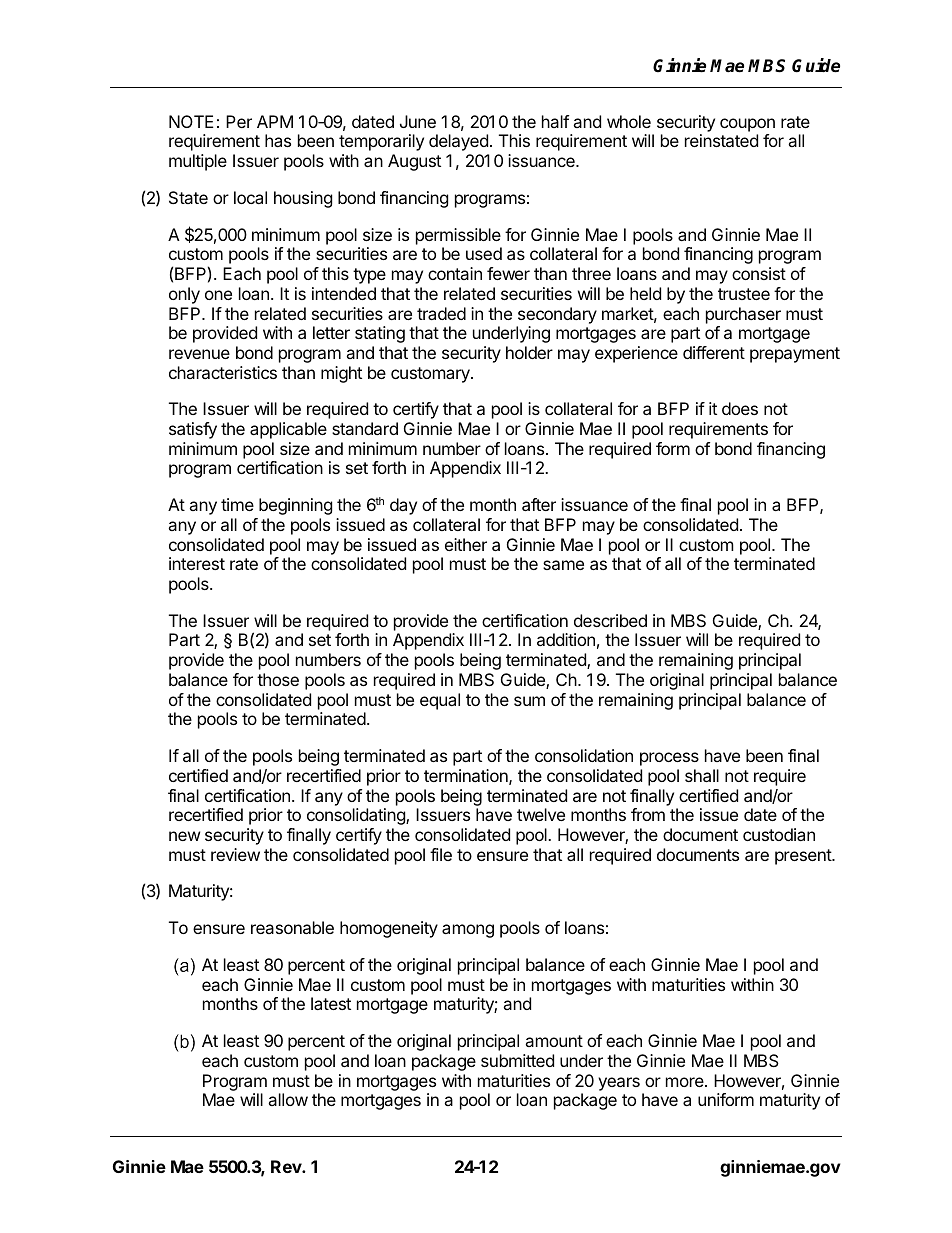 This screenshot has width=952, height=1233. What do you see at coordinates (441, 854) in the screenshot?
I see `file` at bounding box center [441, 854].
